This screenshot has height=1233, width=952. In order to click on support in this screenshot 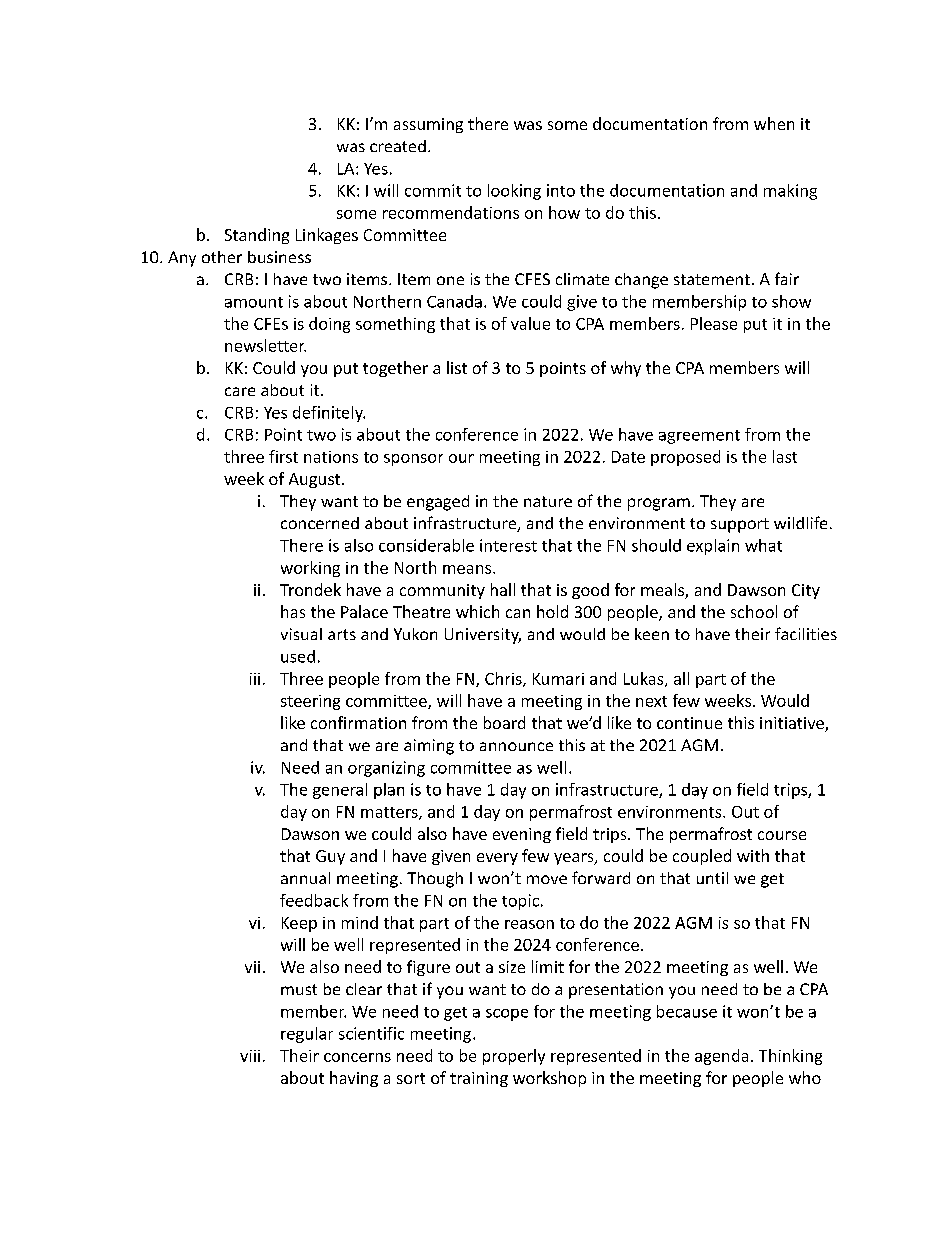, I will do `click(740, 525)`.
